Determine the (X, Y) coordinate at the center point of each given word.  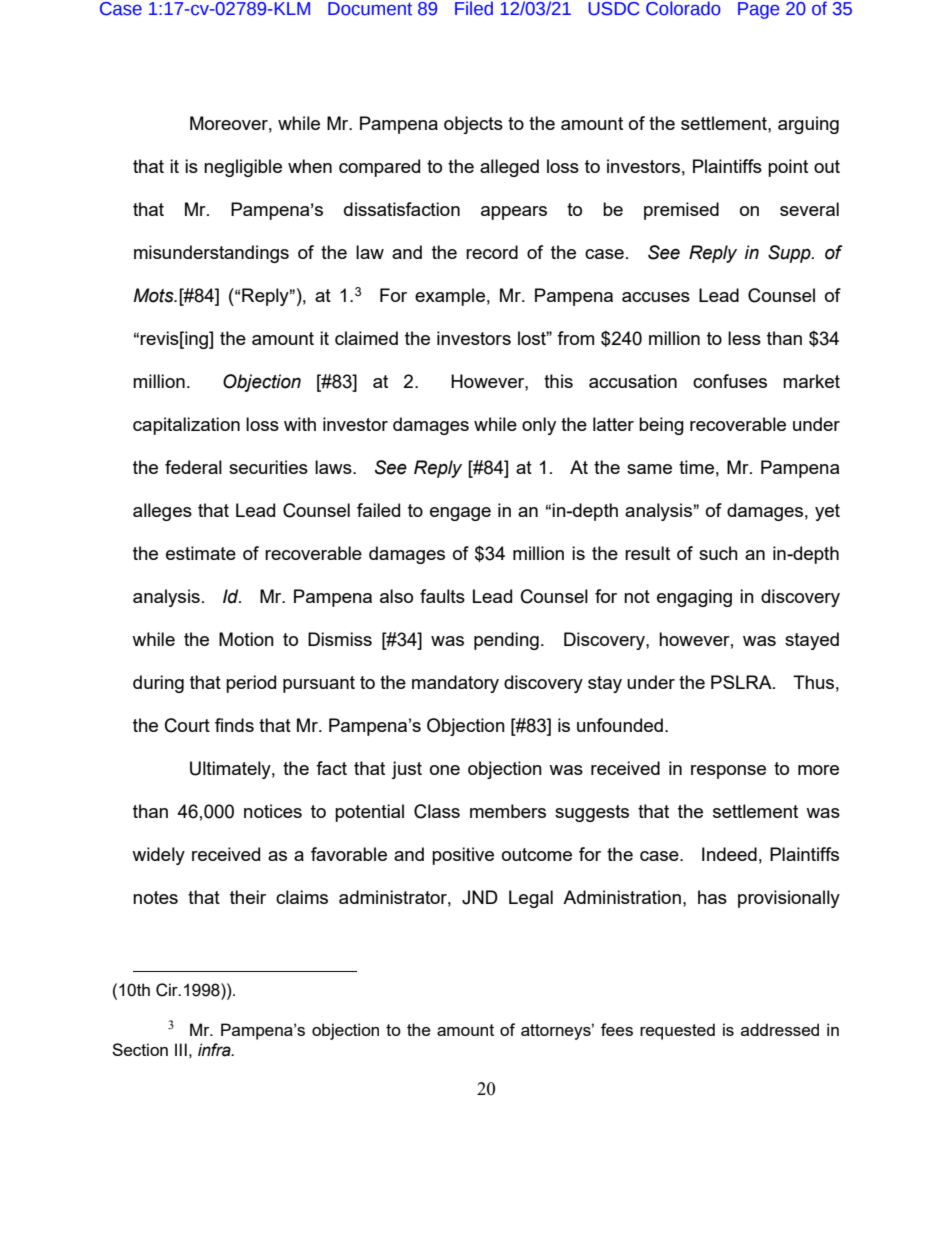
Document (370, 9)
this (558, 381)
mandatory (455, 684)
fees (617, 1029)
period (251, 684)
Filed (474, 8)
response (728, 772)
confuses (730, 381)
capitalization (186, 426)
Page (758, 10)
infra (215, 1050)
